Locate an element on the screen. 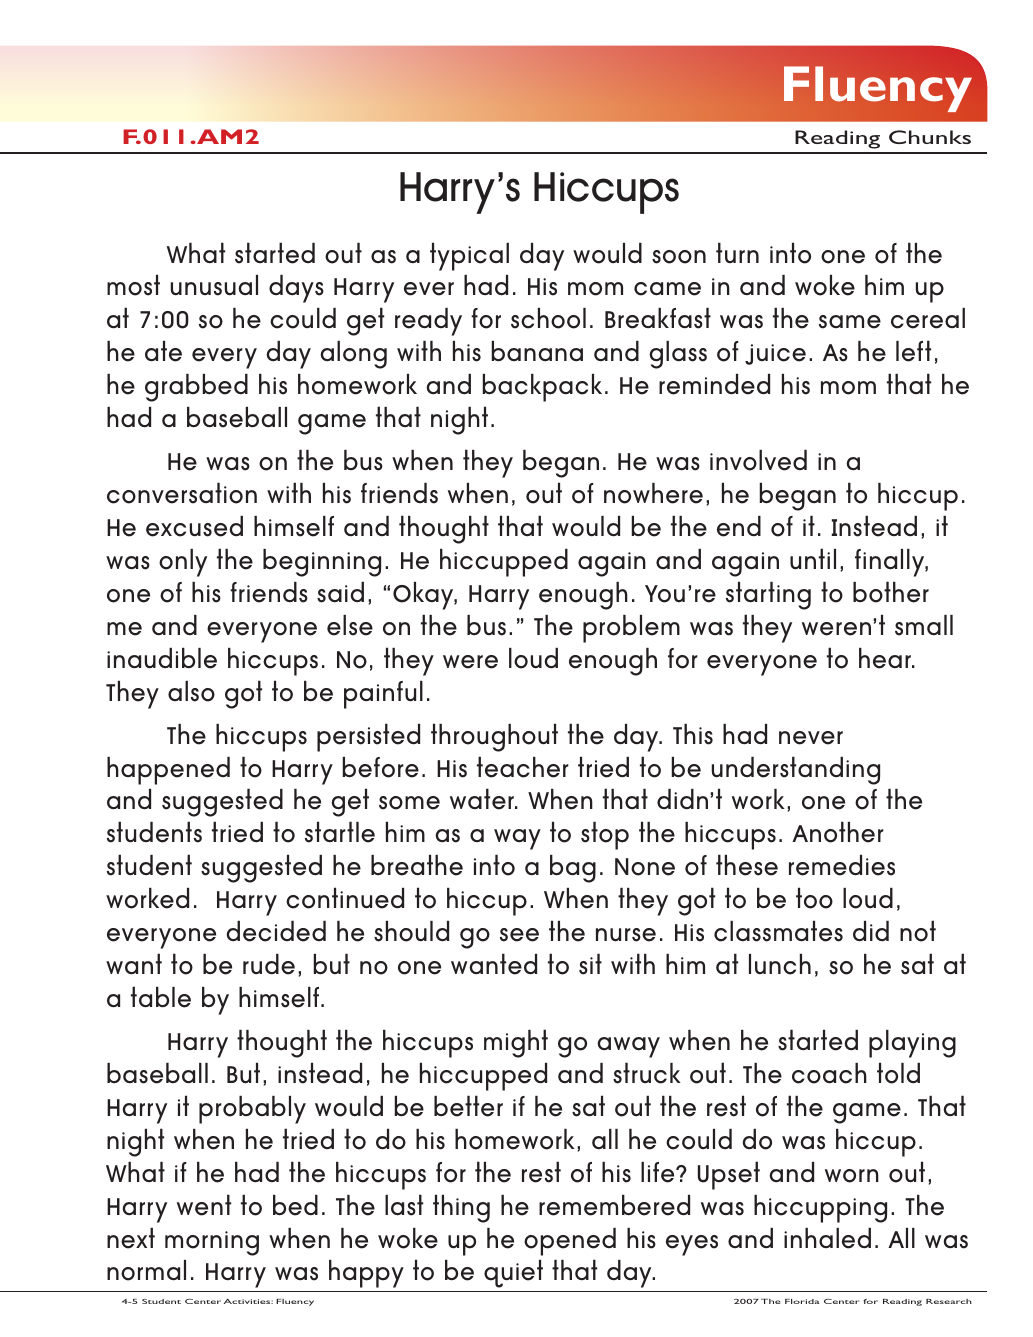 The height and width of the screenshot is (1337, 1033). typical is located at coordinates (469, 256).
